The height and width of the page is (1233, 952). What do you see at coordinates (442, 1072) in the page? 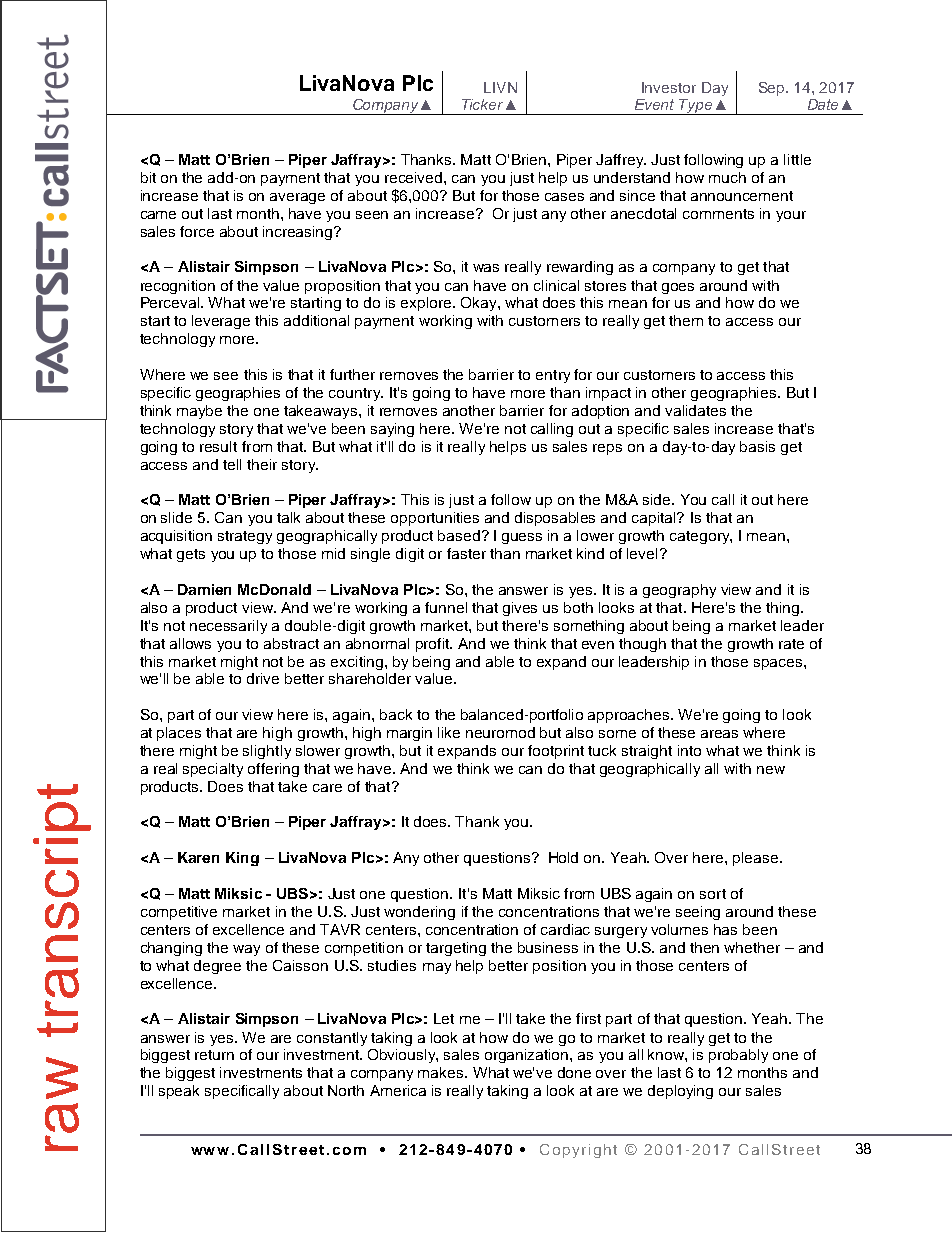
I see `makes` at bounding box center [442, 1072].
